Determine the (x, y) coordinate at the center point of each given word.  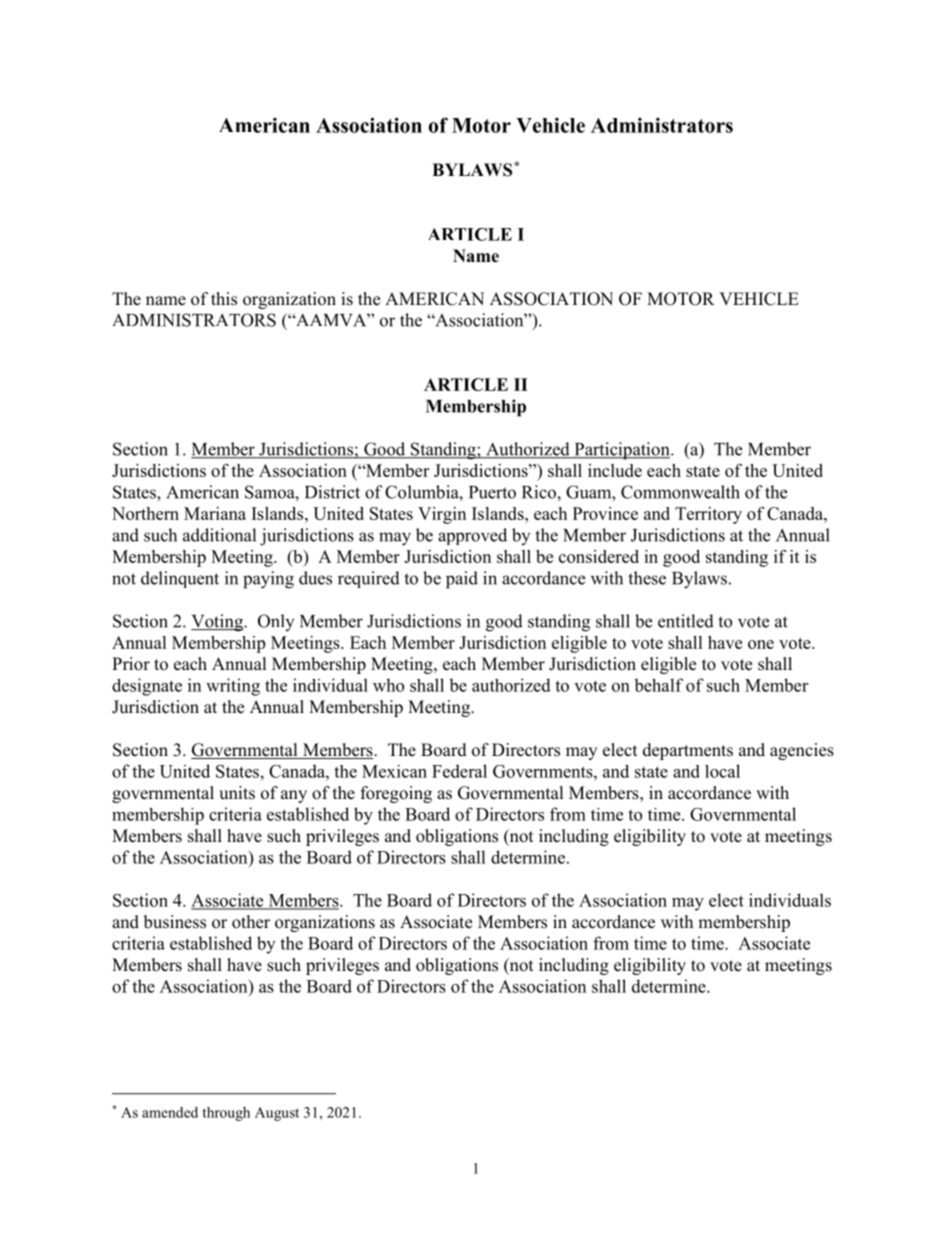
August (277, 1114)
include (615, 470)
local (722, 771)
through (226, 1114)
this (224, 299)
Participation (622, 451)
